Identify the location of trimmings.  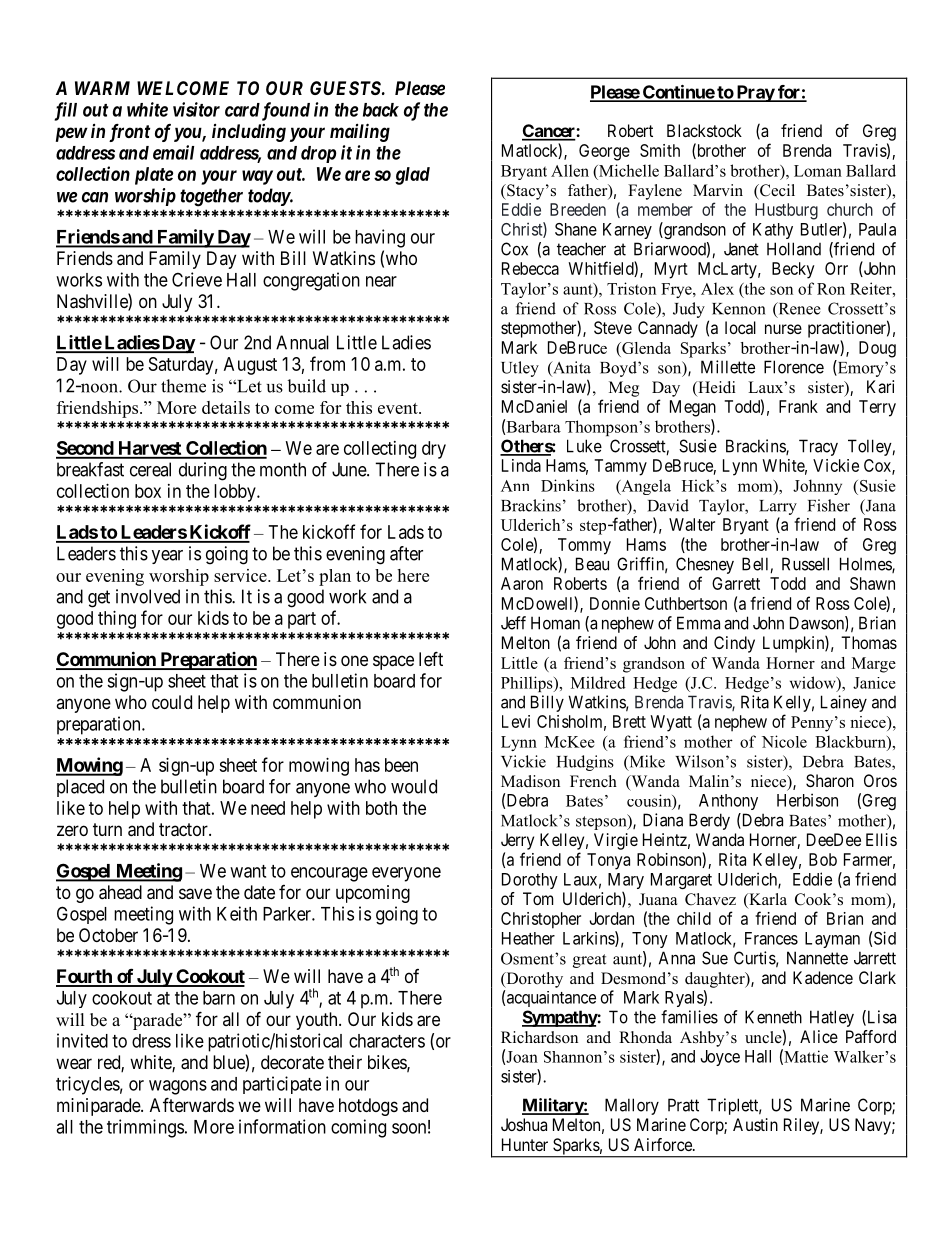
(145, 1128).
